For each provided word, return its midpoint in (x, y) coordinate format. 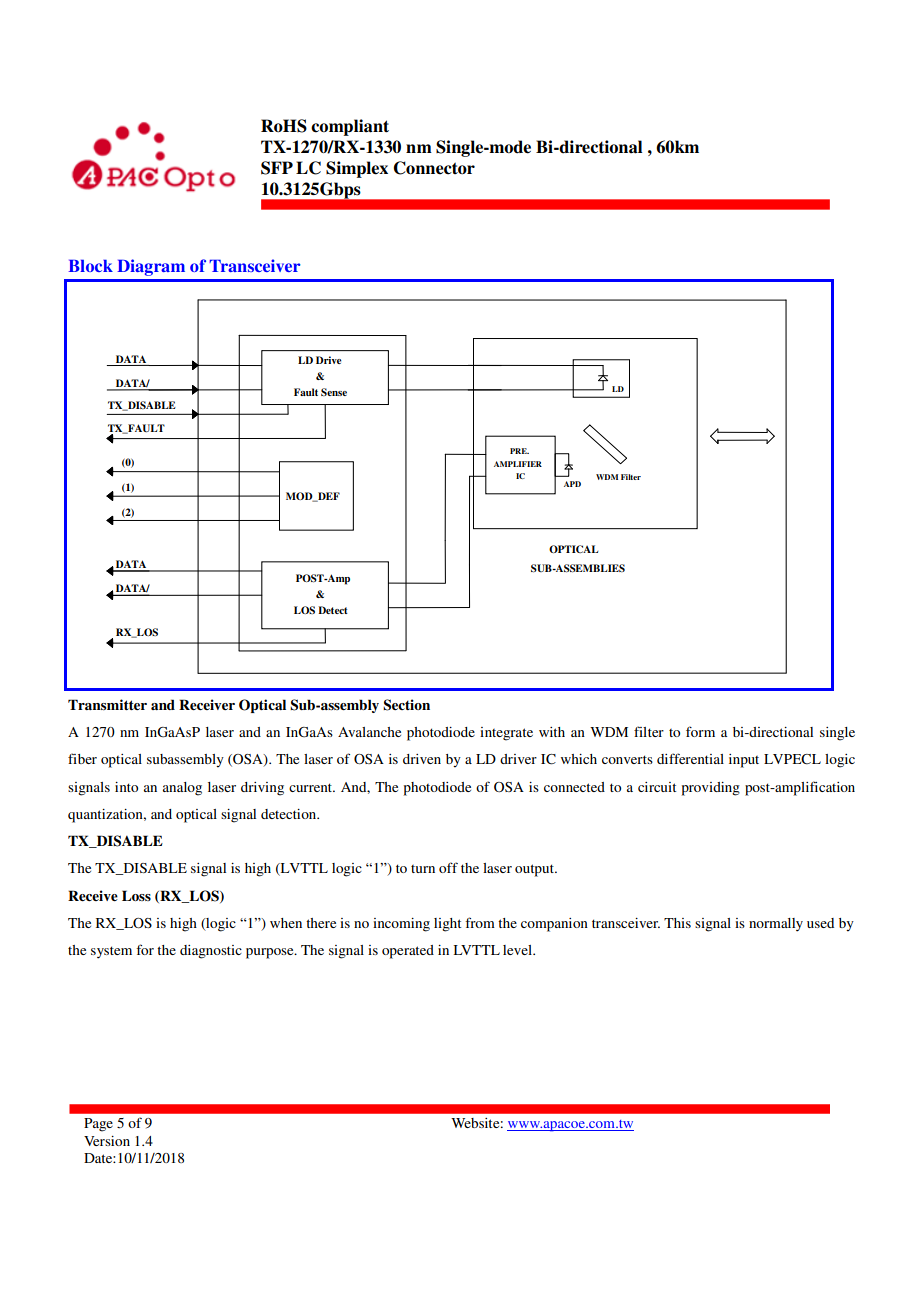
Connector (434, 168)
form (700, 731)
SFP (277, 168)
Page (98, 1125)
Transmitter (107, 704)
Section (406, 705)
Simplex (357, 169)
